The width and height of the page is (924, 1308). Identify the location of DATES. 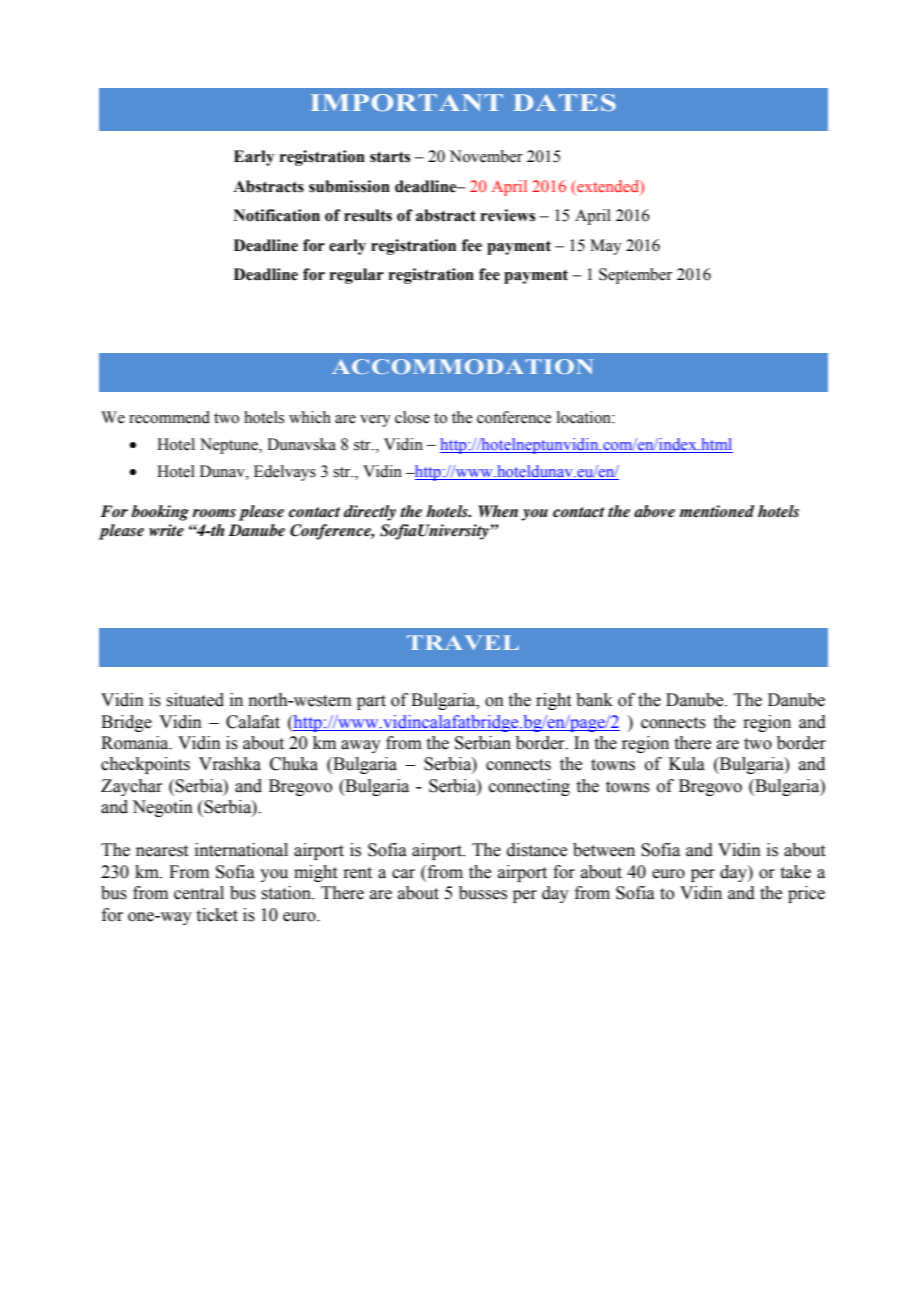
(565, 102).
